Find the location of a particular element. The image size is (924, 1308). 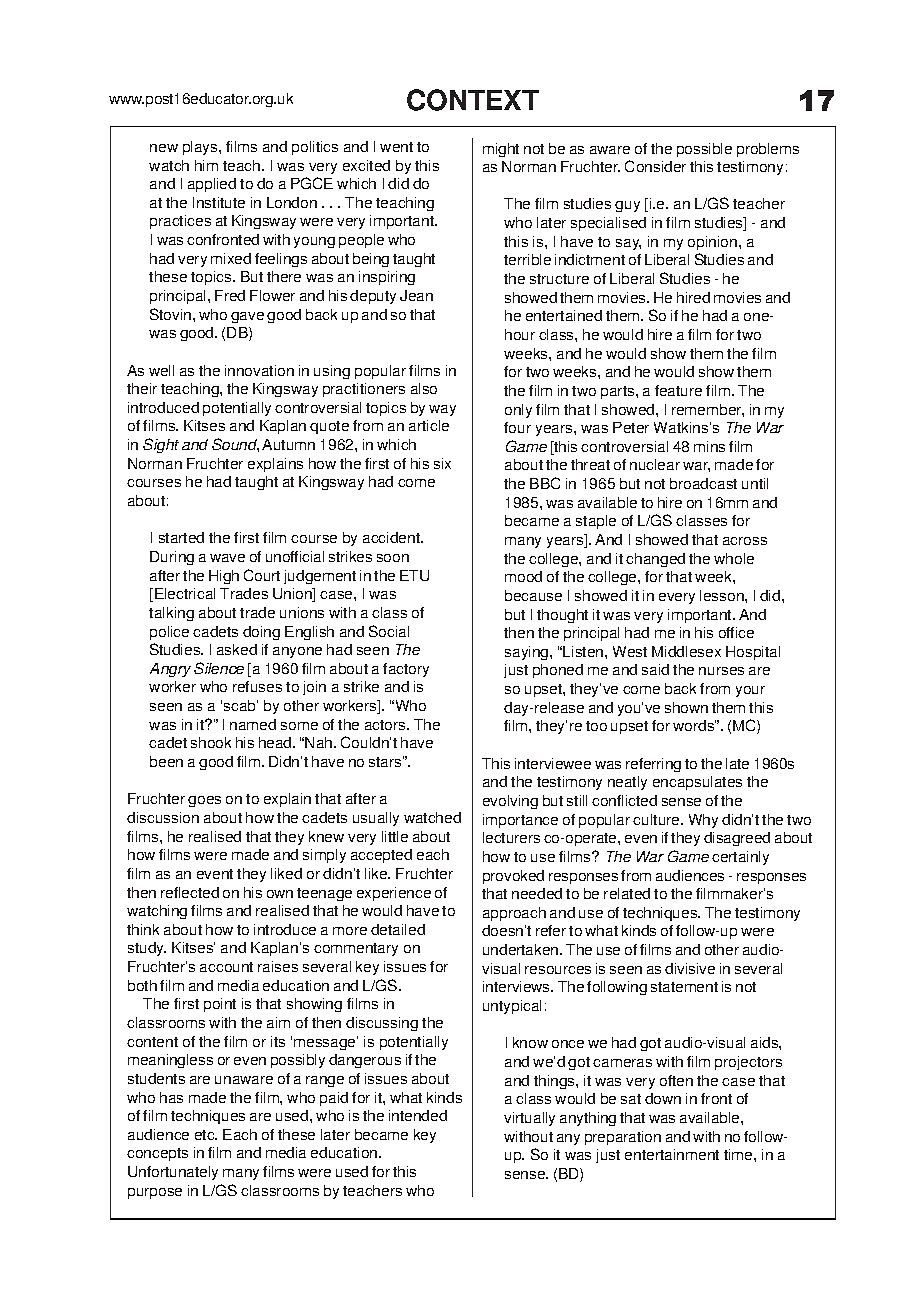

asked is located at coordinates (237, 649).
